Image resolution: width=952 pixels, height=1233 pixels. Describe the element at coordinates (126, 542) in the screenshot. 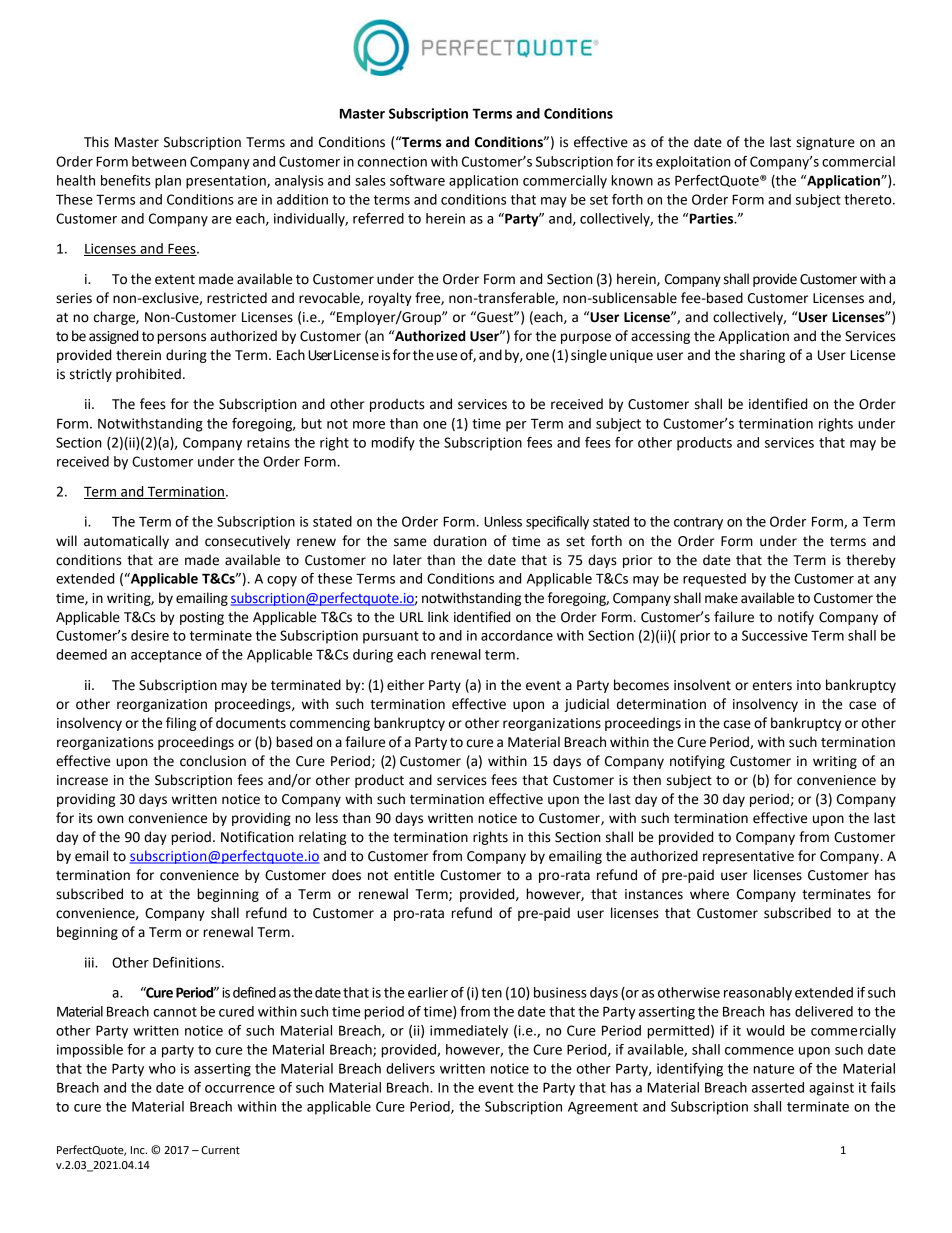

I see `automatically` at that location.
